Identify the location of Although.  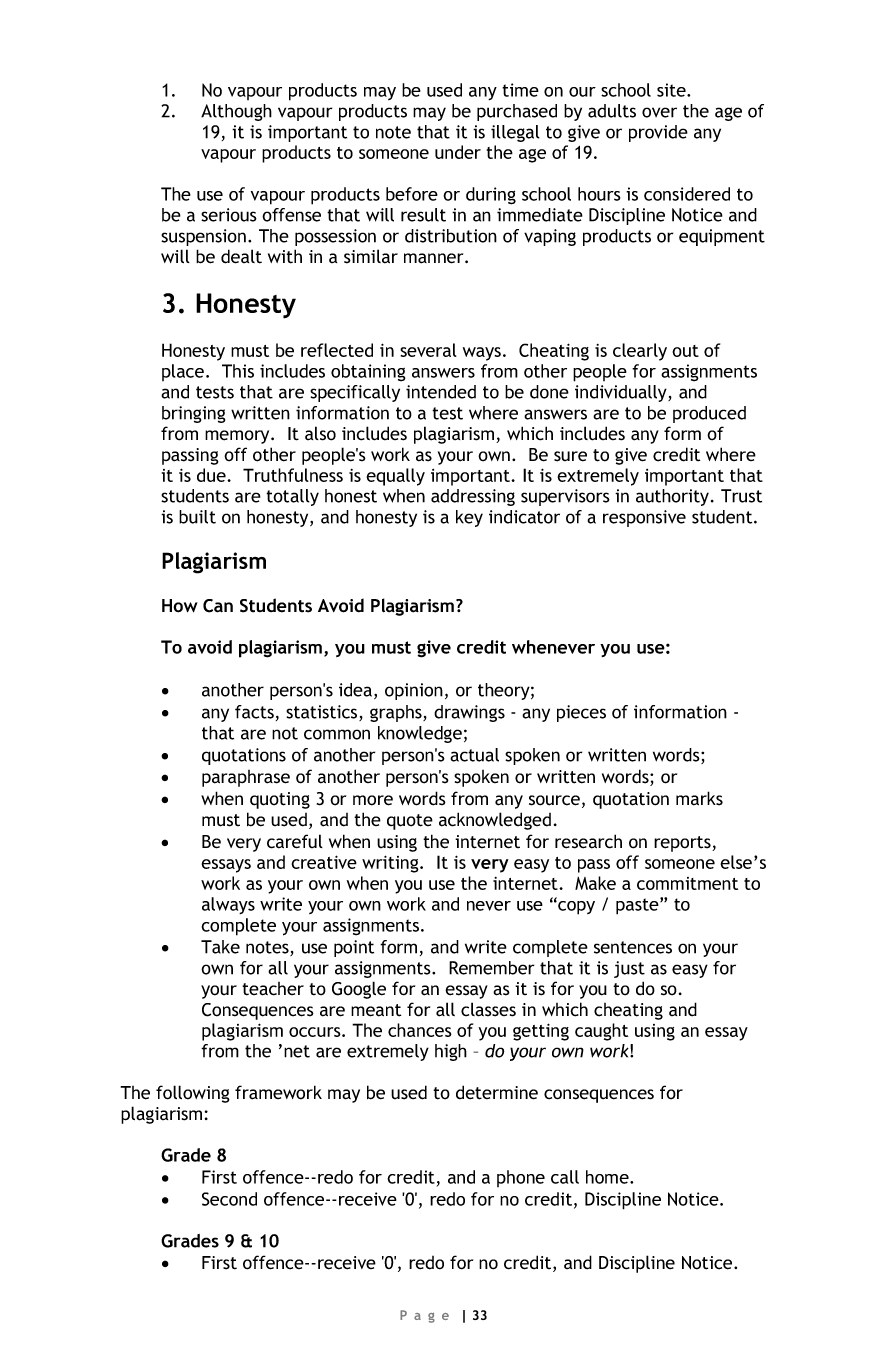
(236, 112).
